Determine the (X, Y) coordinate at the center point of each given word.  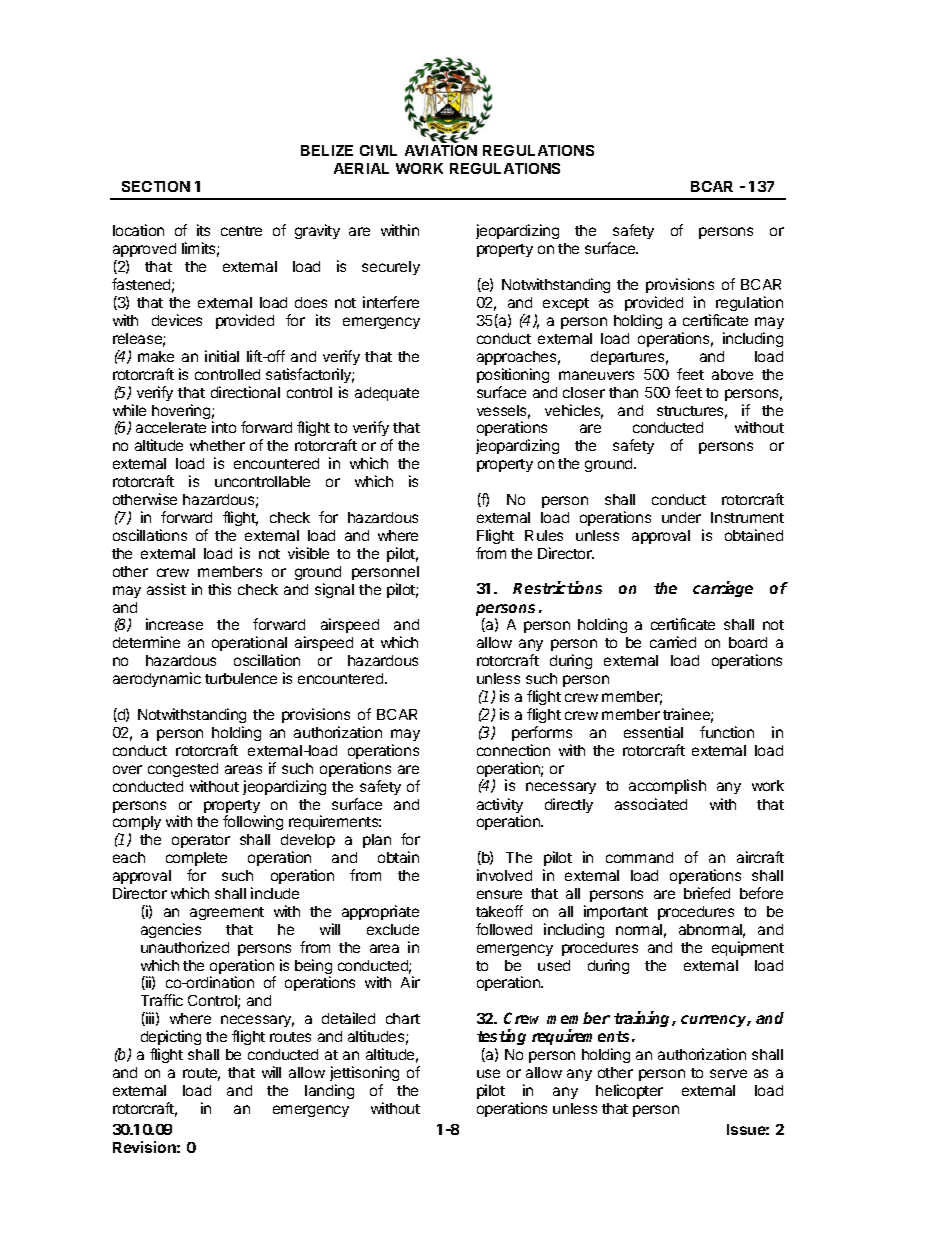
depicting (171, 1039)
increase (174, 624)
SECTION (156, 186)
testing (501, 1039)
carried (673, 642)
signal (334, 590)
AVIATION (441, 150)
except (566, 304)
